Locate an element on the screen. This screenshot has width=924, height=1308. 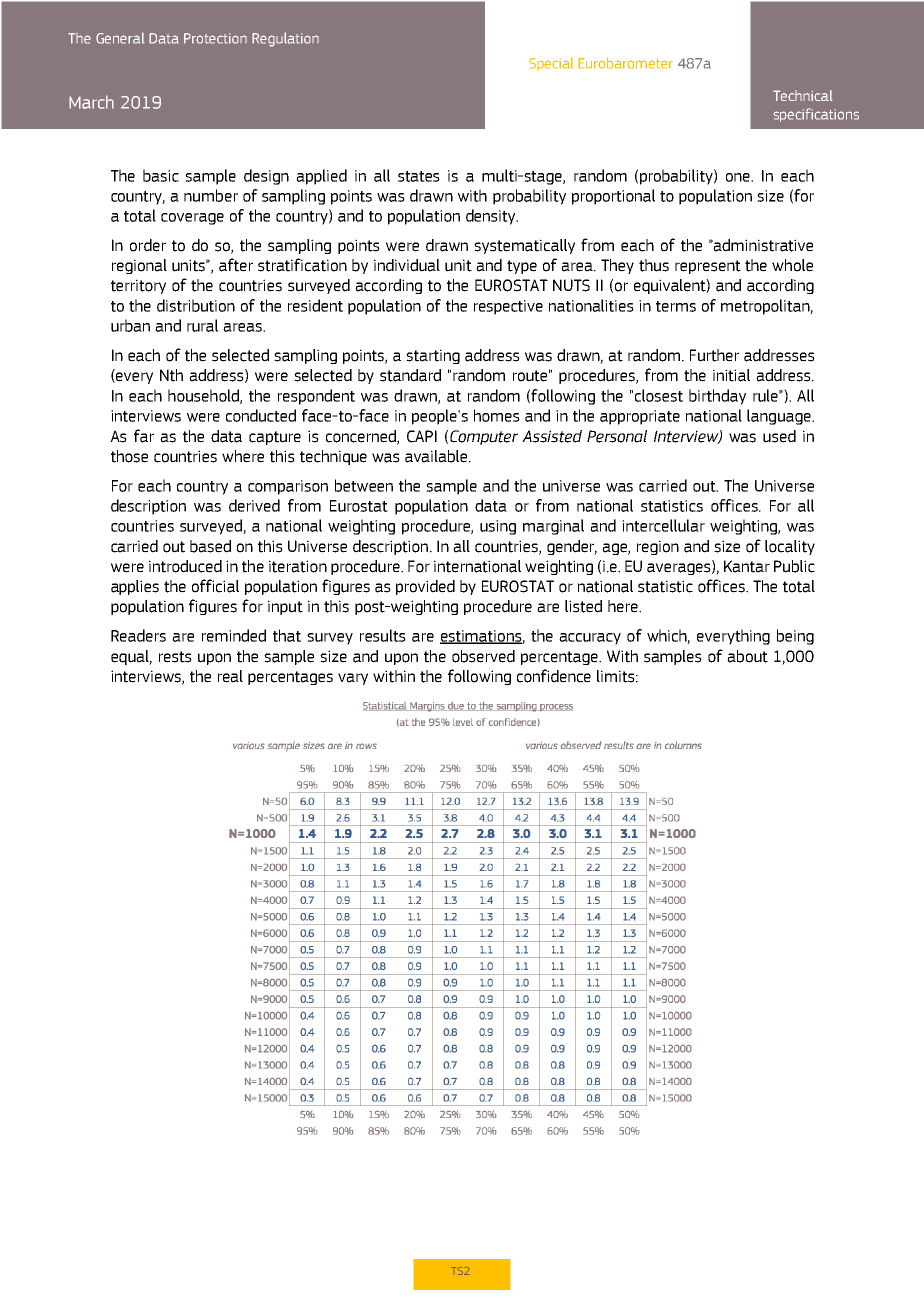
Technical is located at coordinates (803, 95).
